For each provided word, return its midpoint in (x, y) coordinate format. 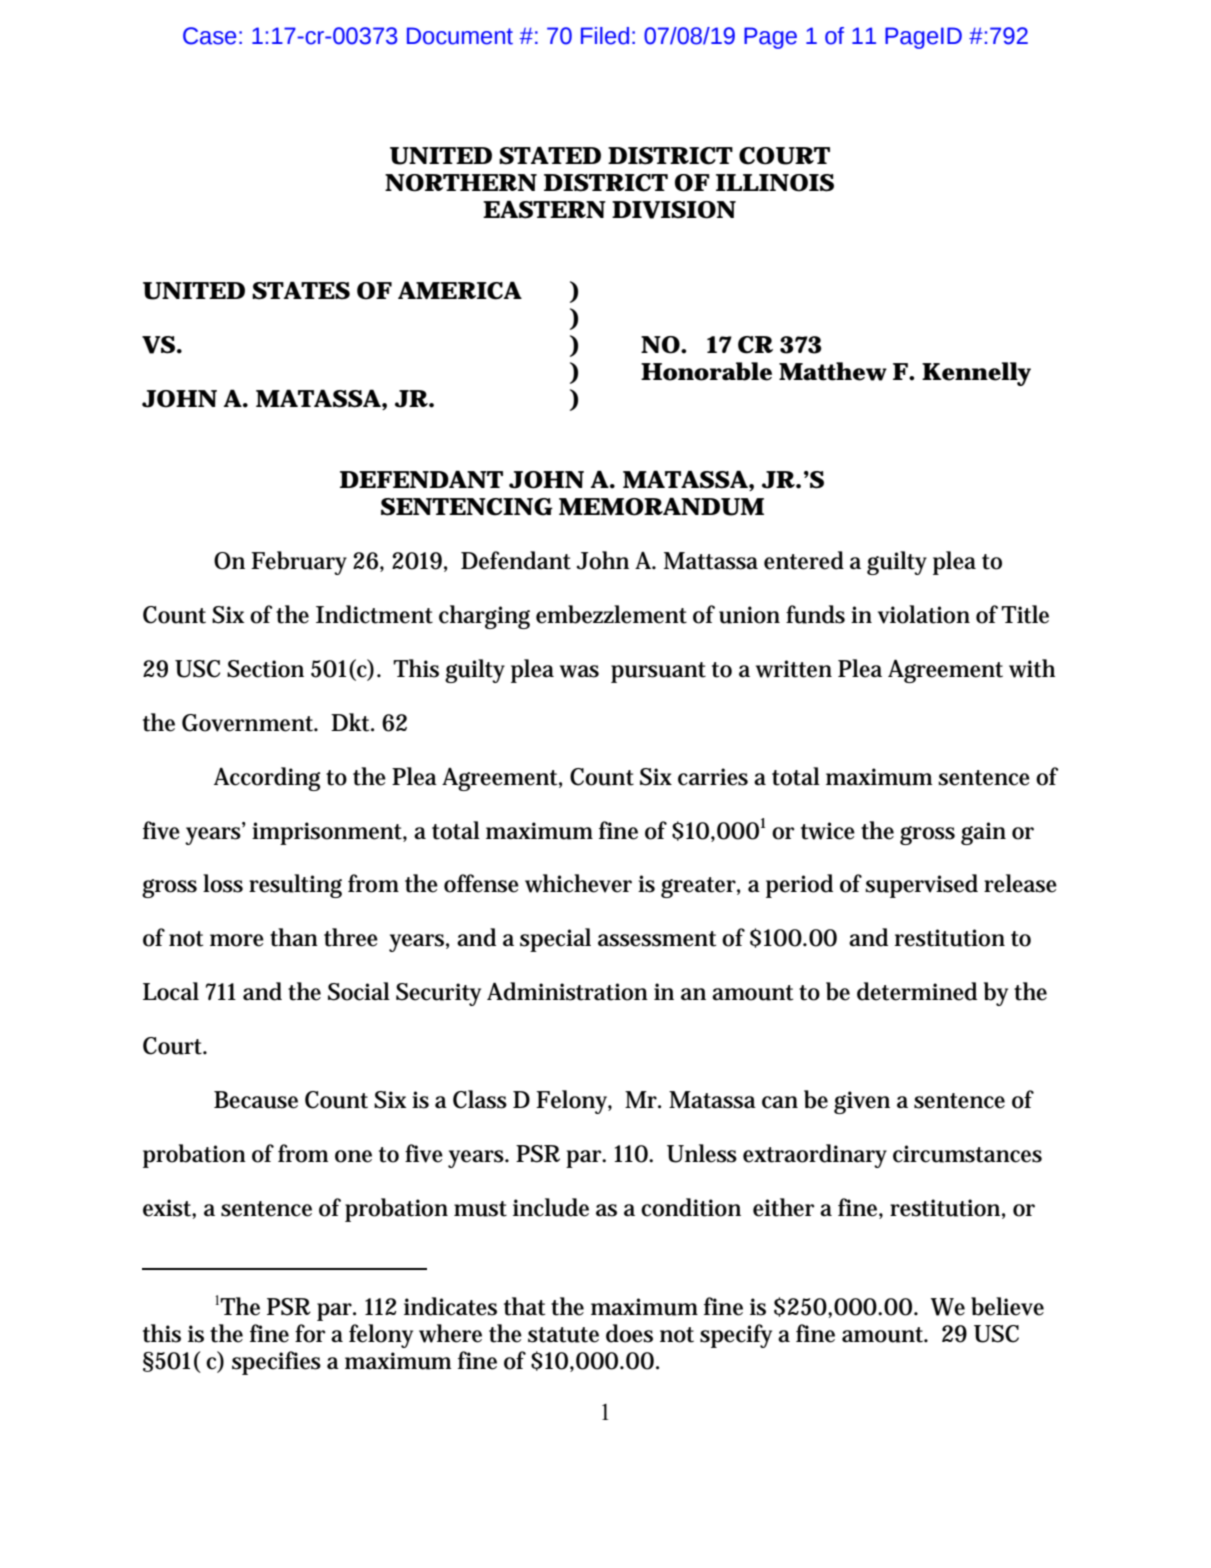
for (310, 1333)
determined (917, 991)
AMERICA (460, 290)
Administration (567, 991)
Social (359, 991)
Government (249, 723)
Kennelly (976, 374)
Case (209, 36)
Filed (605, 36)
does (629, 1333)
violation (924, 614)
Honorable (706, 371)
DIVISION (674, 210)
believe (1007, 1306)
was (579, 671)
